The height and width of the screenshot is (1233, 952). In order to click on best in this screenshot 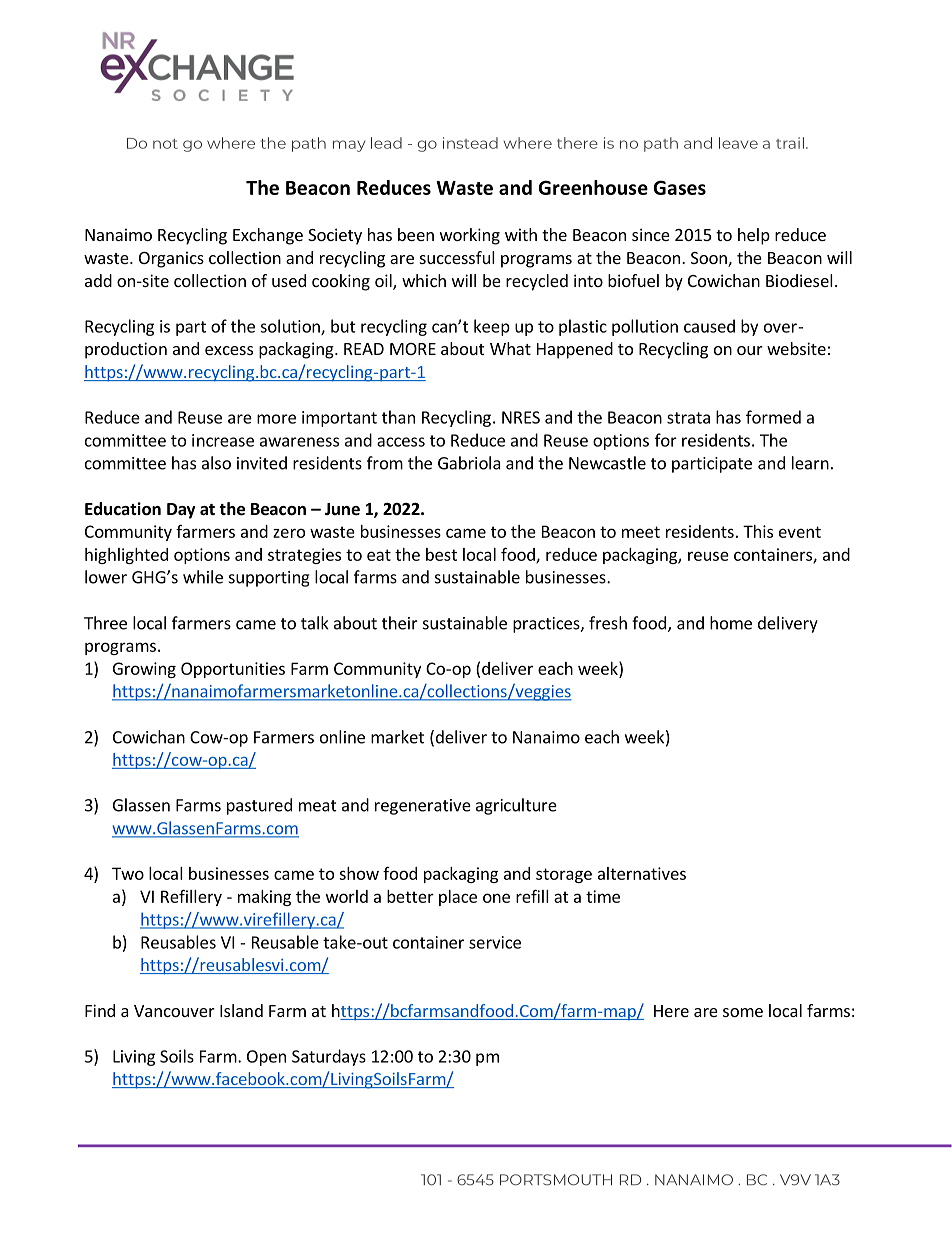, I will do `click(441, 554)`.
